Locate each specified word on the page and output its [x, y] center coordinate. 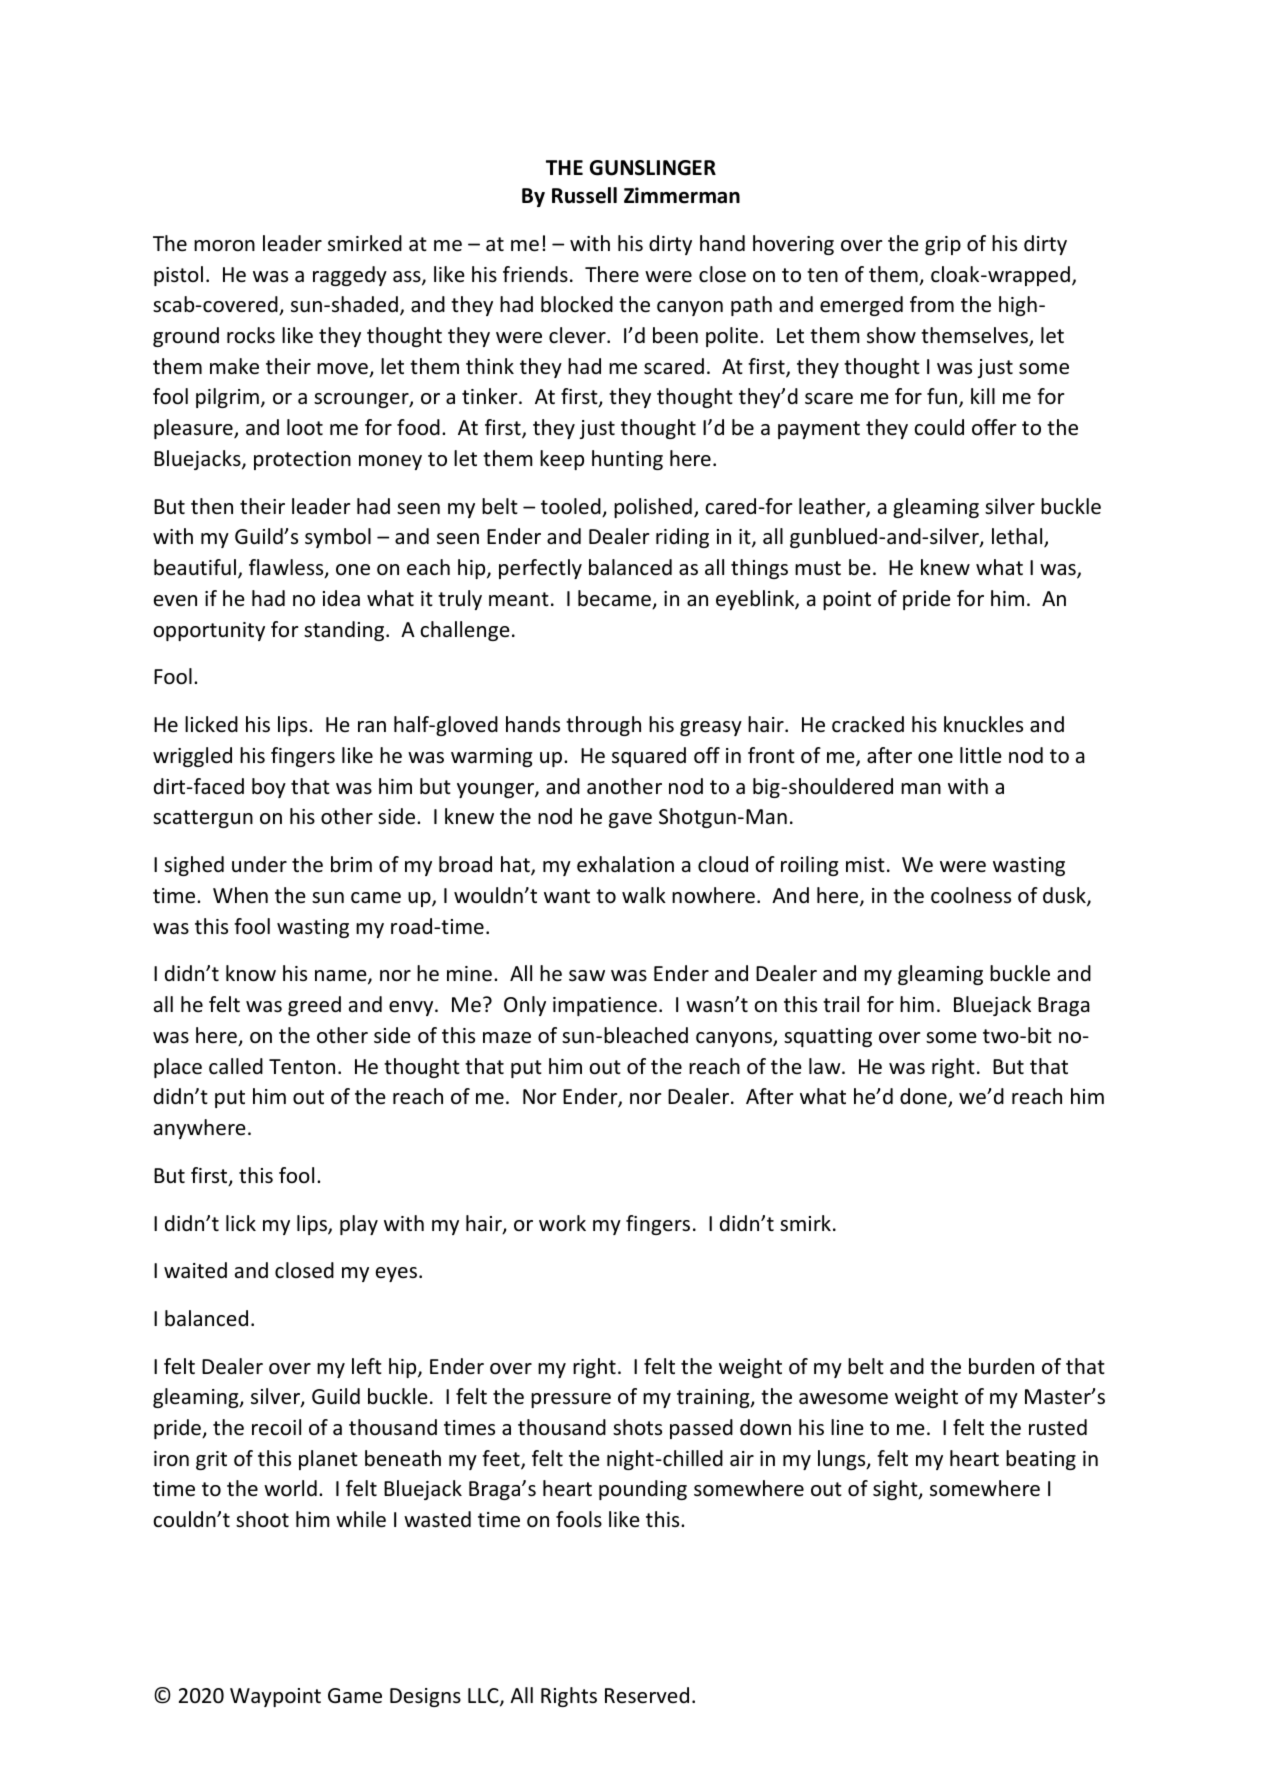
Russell [584, 195]
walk [644, 895]
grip [943, 245]
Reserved [647, 1695]
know [251, 973]
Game [355, 1696]
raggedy [350, 276]
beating [1041, 1460]
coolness [971, 895]
